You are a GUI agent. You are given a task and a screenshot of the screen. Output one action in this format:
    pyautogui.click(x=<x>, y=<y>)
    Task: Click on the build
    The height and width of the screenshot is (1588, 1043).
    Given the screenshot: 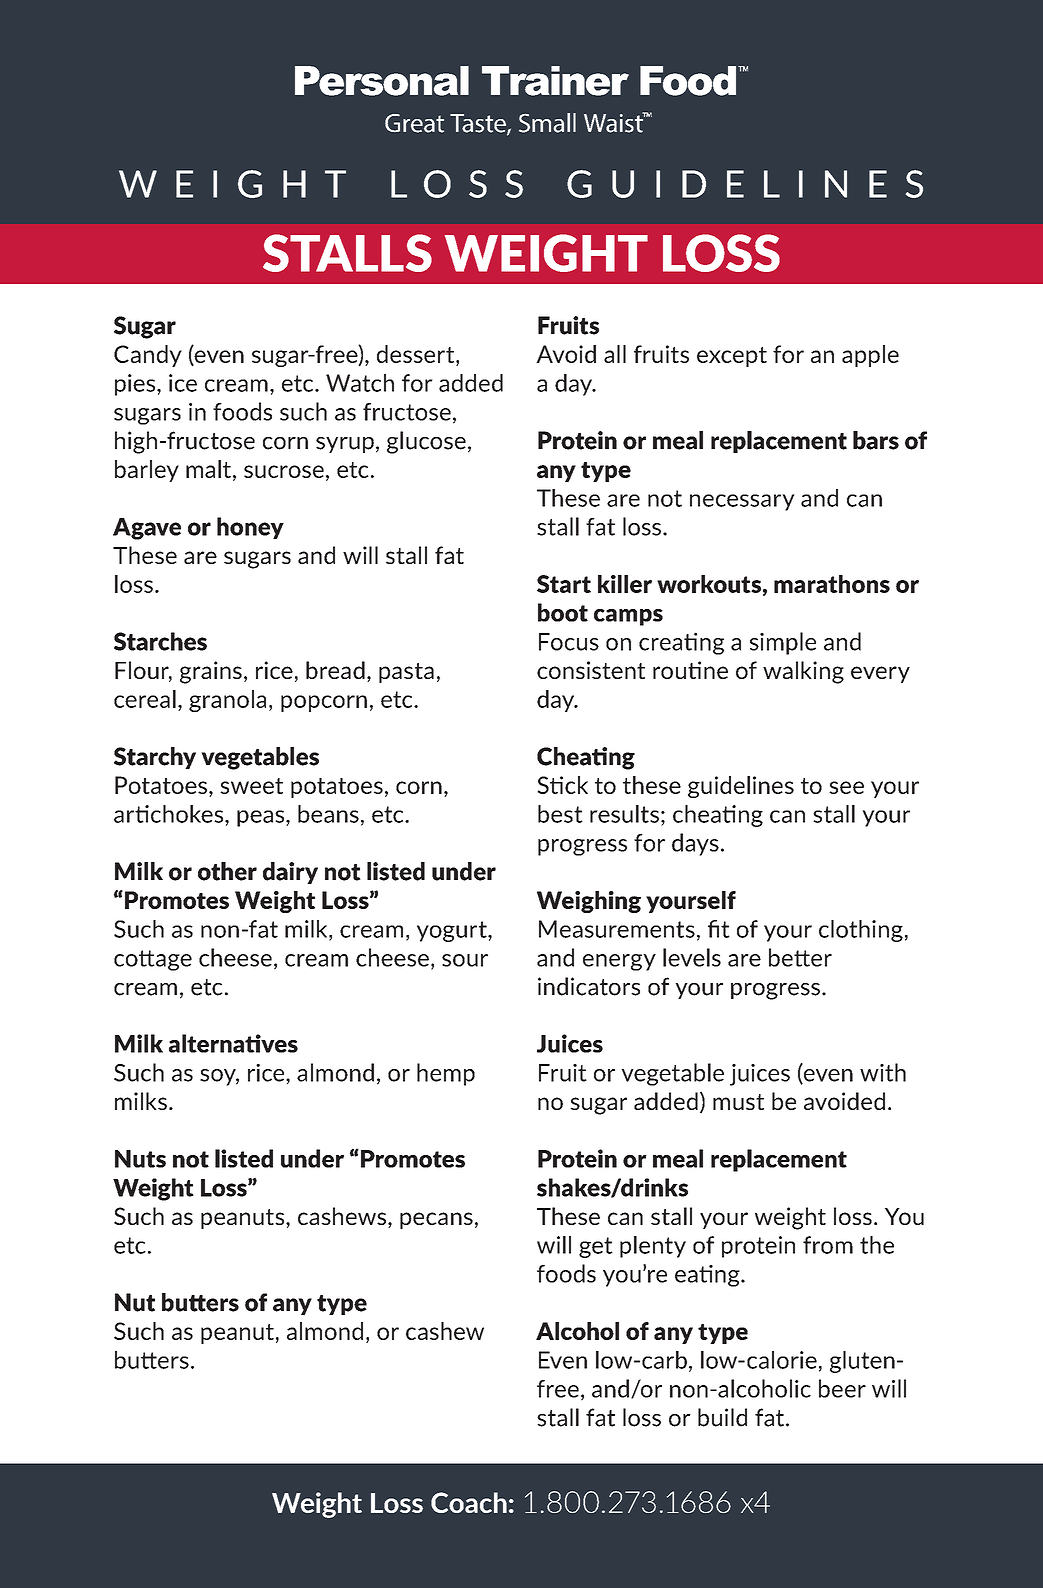 What is the action you would take?
    pyautogui.click(x=722, y=1417)
